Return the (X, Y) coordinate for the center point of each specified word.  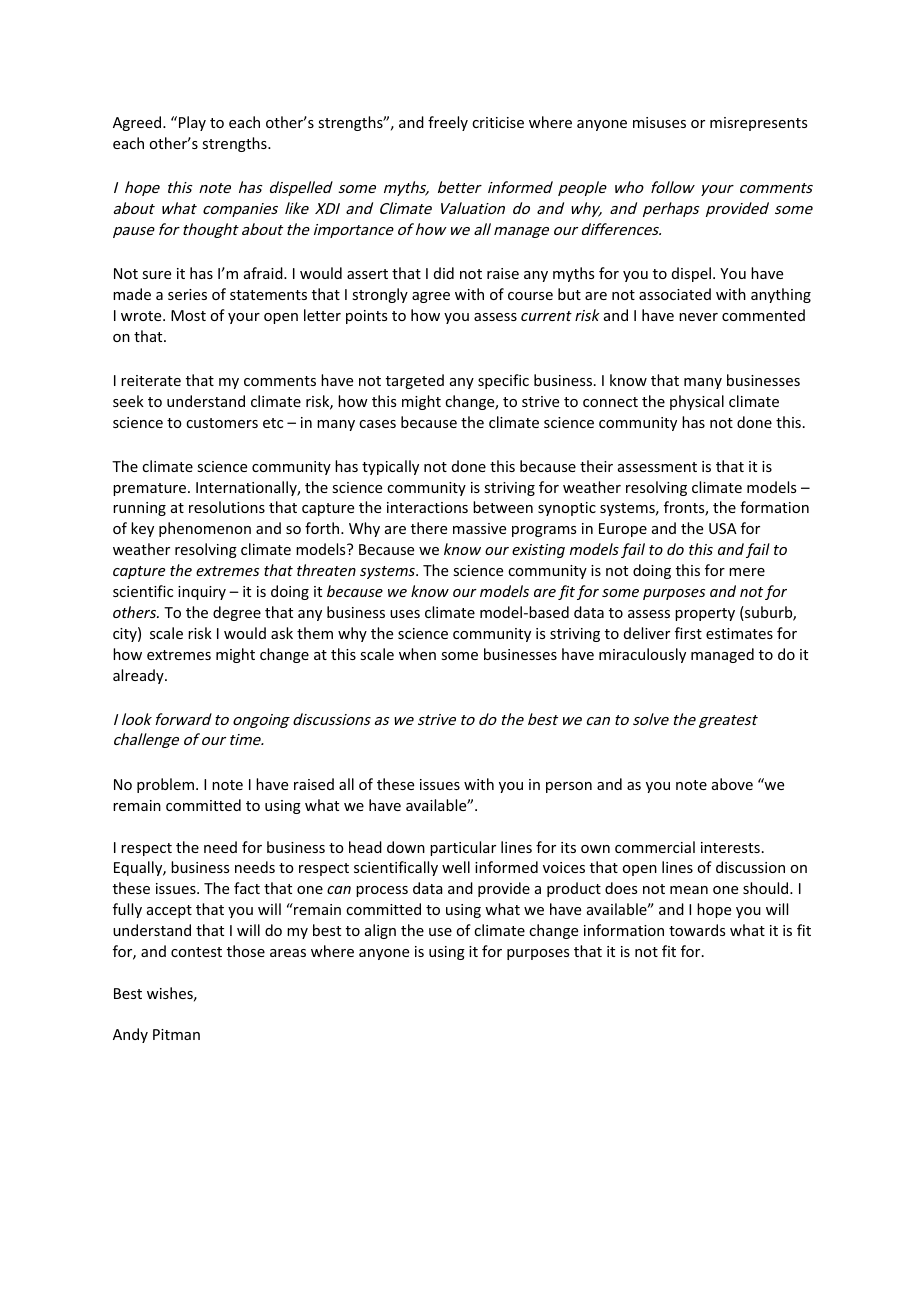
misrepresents (758, 124)
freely (448, 123)
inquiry (202, 593)
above (732, 784)
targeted (415, 381)
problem (167, 785)
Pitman (176, 1034)
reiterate (151, 380)
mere (747, 572)
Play (192, 123)
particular (463, 848)
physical (697, 402)
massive (479, 528)
